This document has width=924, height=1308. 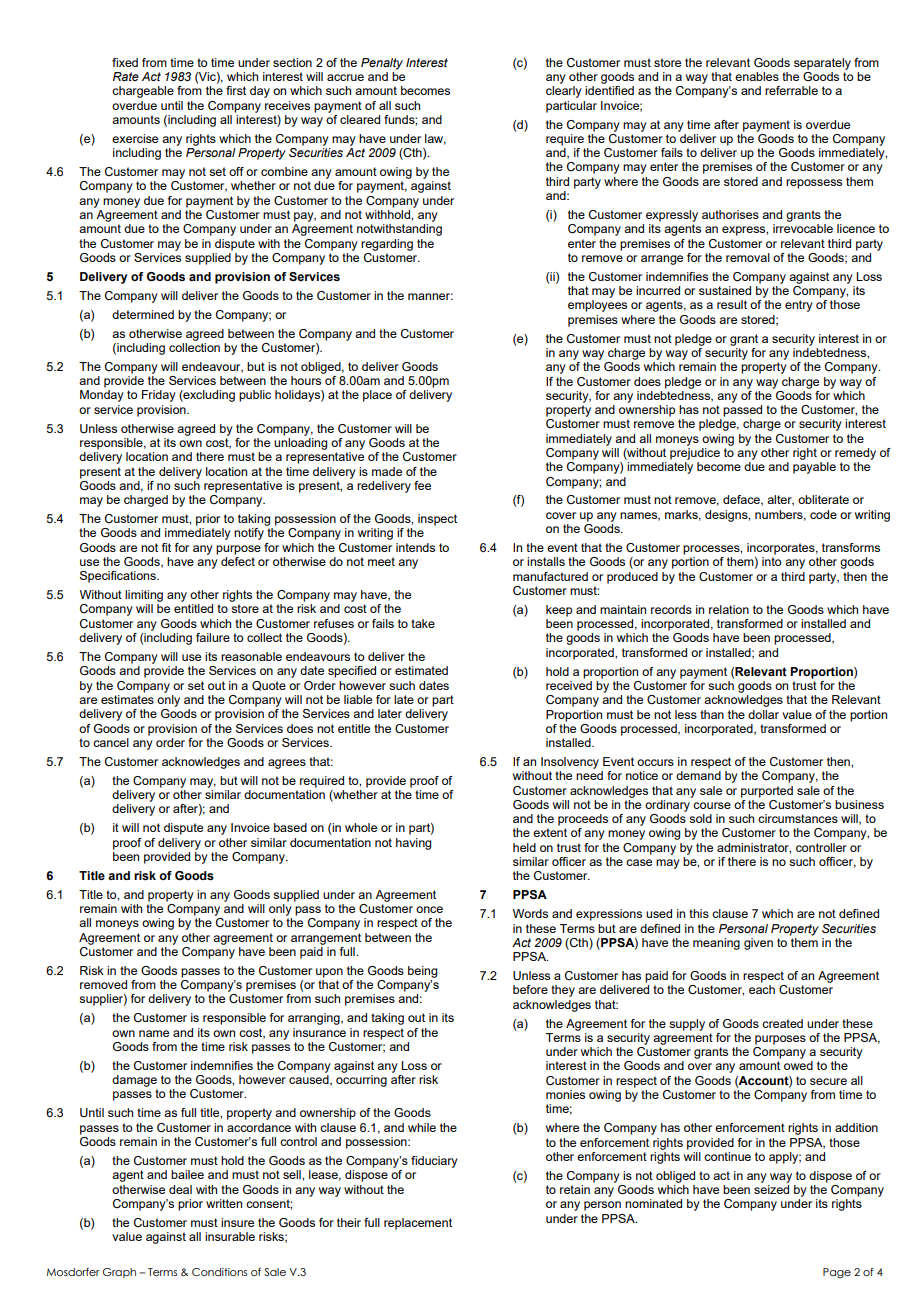 What do you see at coordinates (758, 944) in the document?
I see `given` at bounding box center [758, 944].
